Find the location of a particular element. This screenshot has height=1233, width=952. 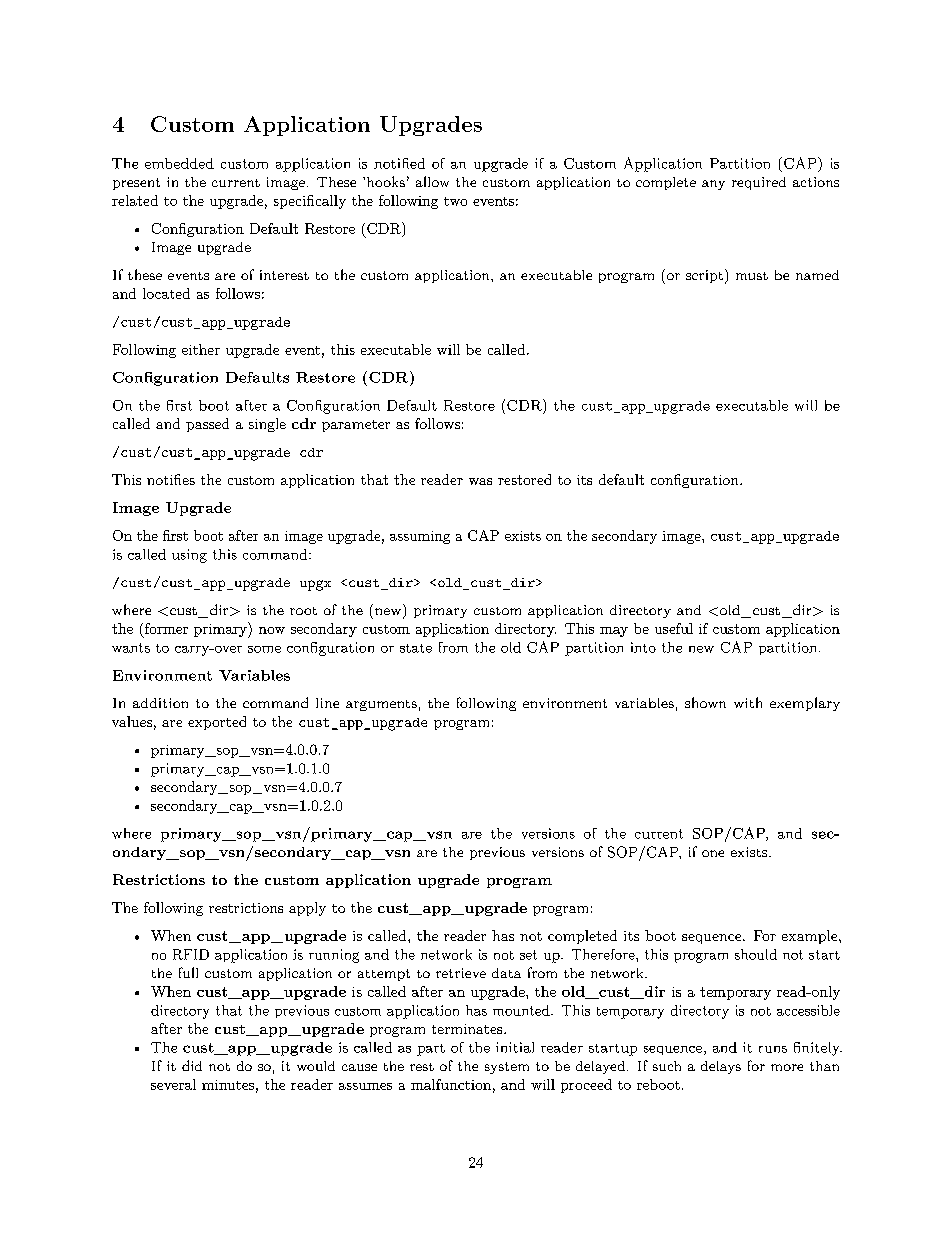

required is located at coordinates (759, 183).
